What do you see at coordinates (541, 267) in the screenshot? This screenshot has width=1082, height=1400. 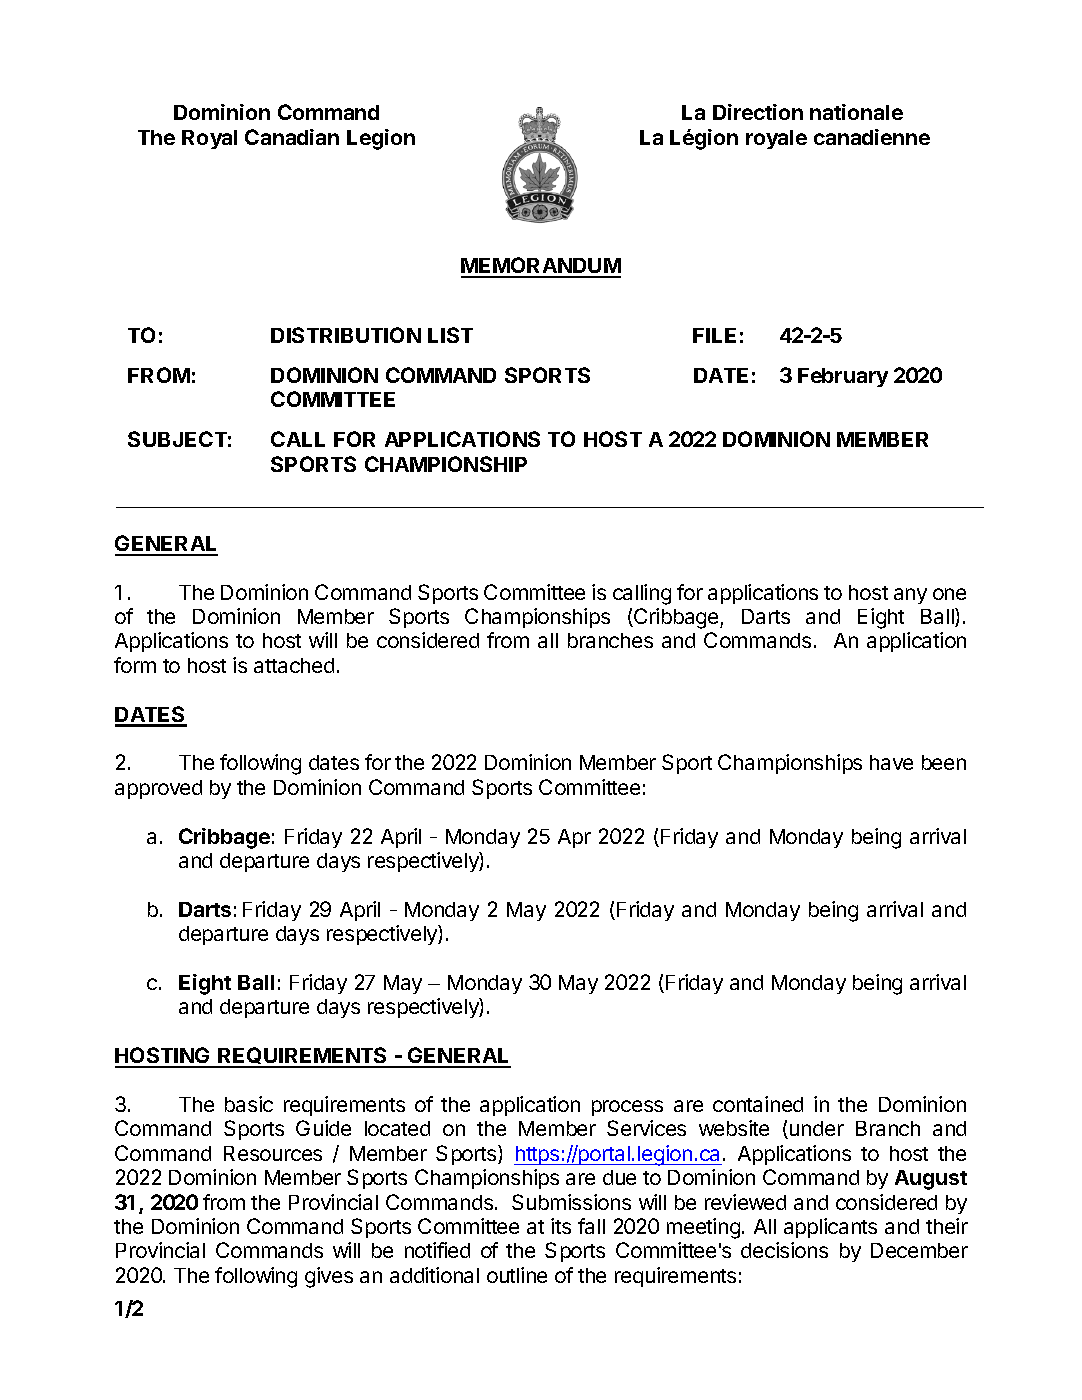 I see `MEMORANDUM` at bounding box center [541, 267].
